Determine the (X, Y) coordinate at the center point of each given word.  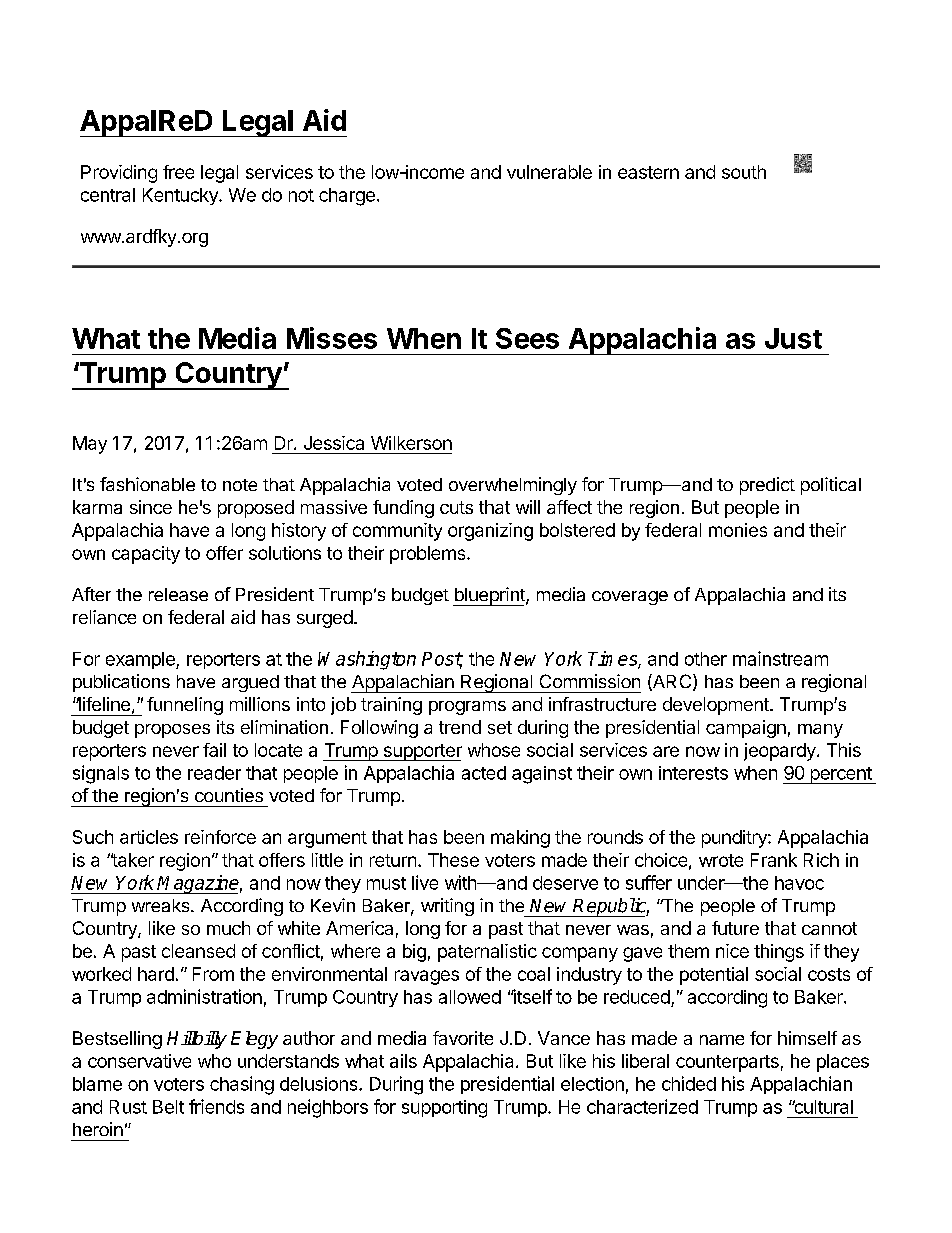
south (744, 172)
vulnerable (549, 172)
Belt (168, 1107)
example (141, 660)
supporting (444, 1109)
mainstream (780, 658)
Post (442, 660)
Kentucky (181, 196)
